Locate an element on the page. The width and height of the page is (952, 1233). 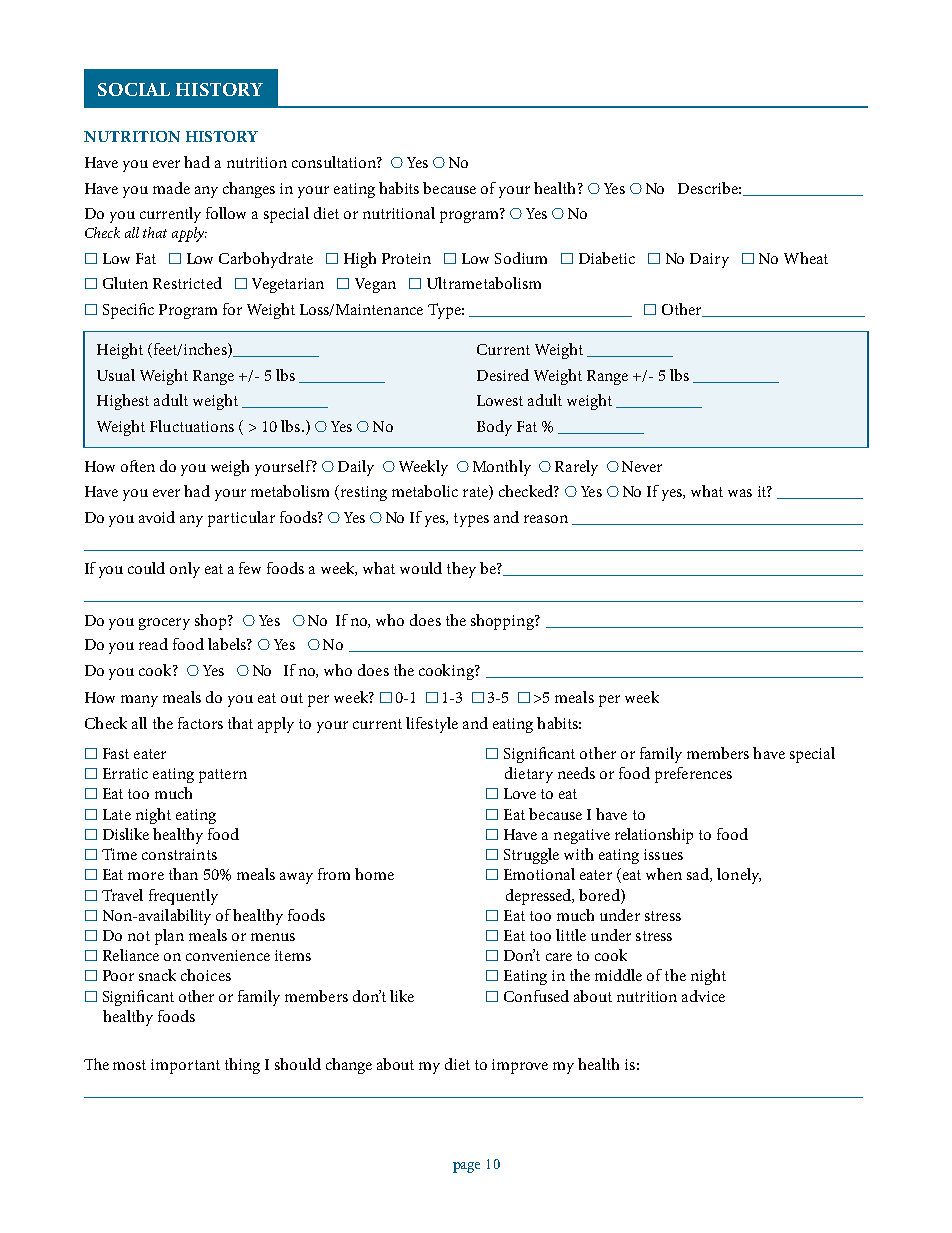
SOCIAL is located at coordinates (134, 89).
